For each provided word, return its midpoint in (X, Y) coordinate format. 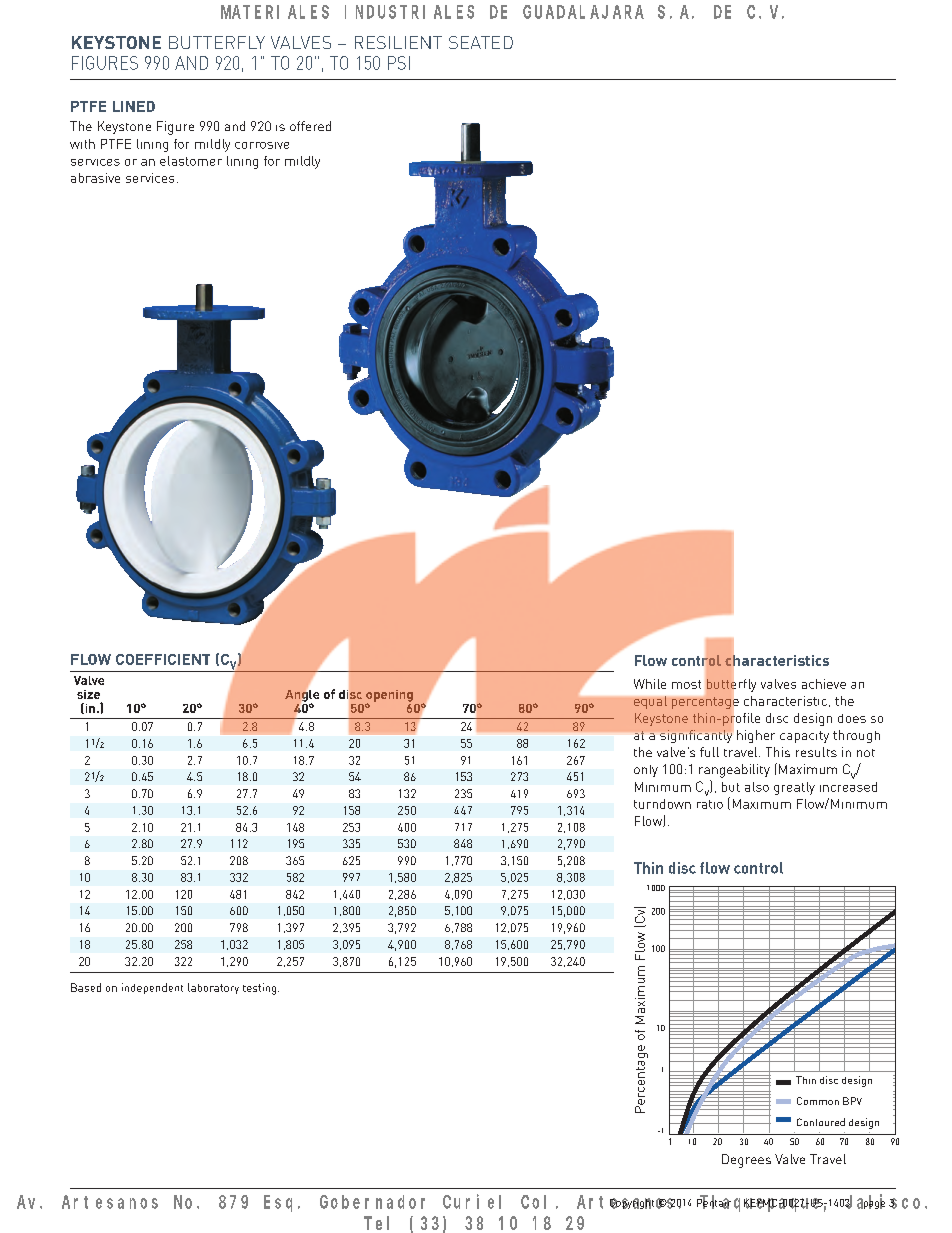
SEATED (481, 42)
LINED (134, 106)
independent (152, 988)
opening (389, 697)
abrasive (95, 178)
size (88, 694)
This (778, 752)
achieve (824, 684)
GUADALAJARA (583, 12)
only (646, 771)
